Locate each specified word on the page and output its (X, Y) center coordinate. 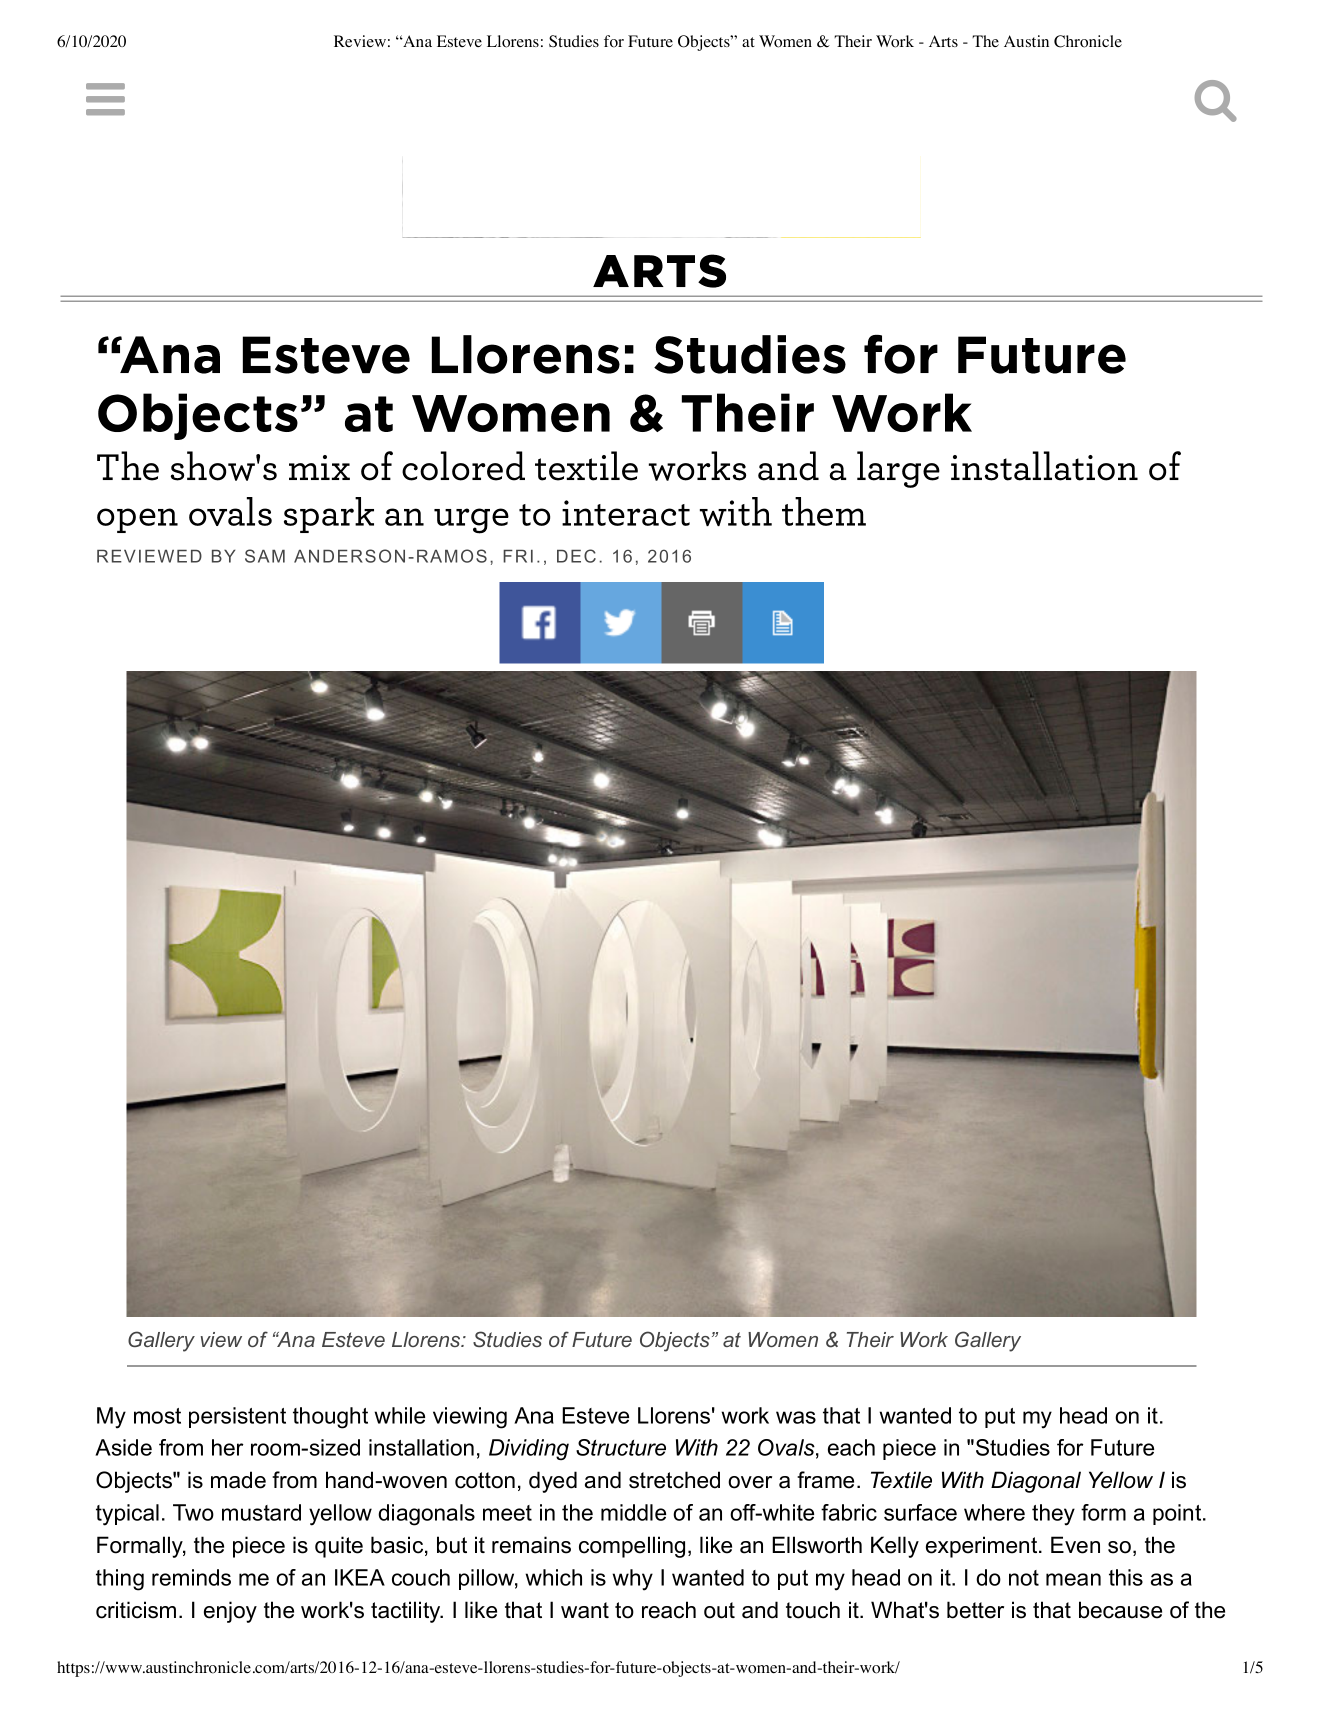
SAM (265, 556)
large (898, 469)
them (824, 511)
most (157, 1416)
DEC (576, 556)
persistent (237, 1417)
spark (329, 515)
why (632, 1580)
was (796, 1417)
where (994, 1512)
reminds (191, 1577)
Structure (621, 1447)
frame (825, 1480)
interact (626, 513)
